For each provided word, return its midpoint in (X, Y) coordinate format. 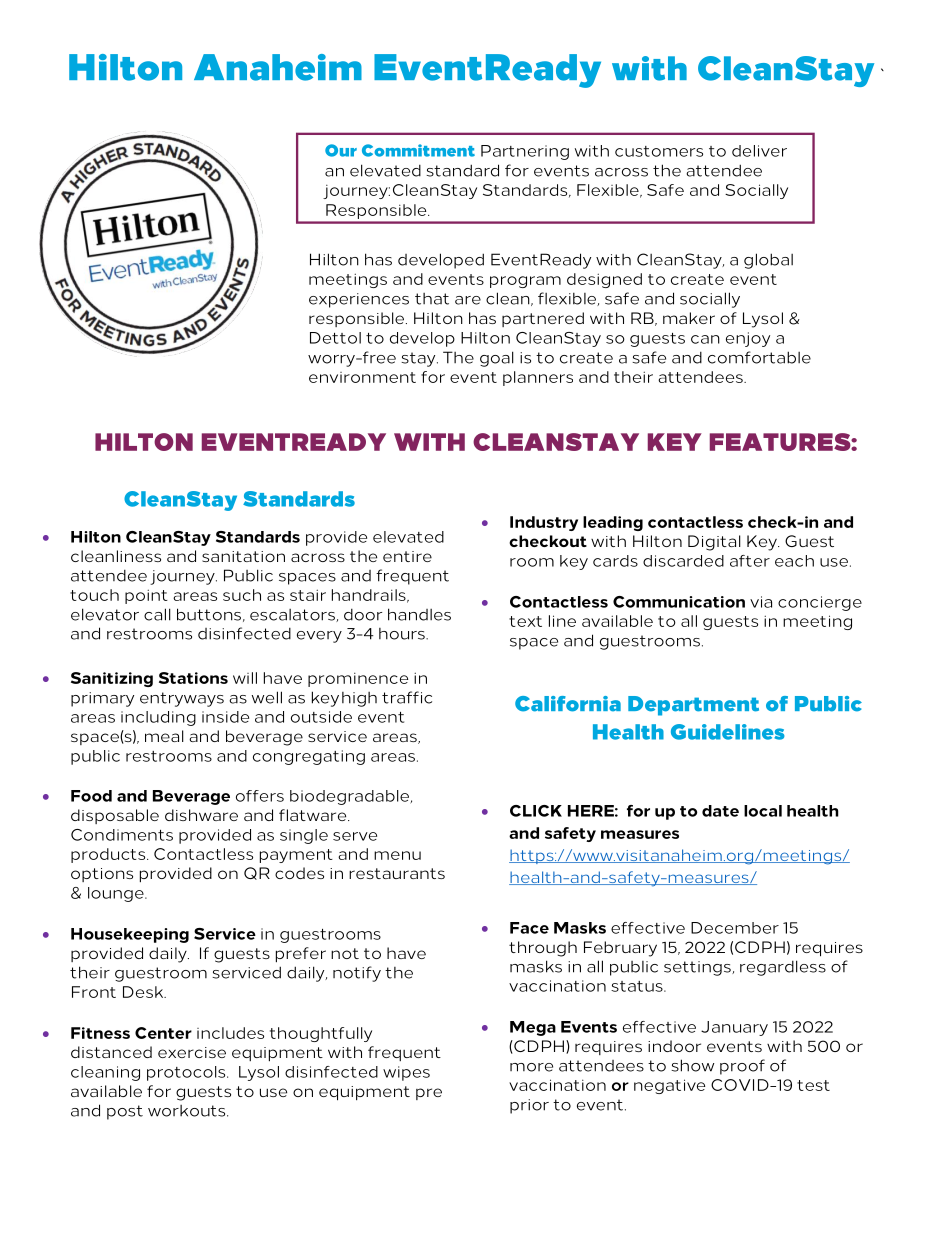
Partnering (525, 152)
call (157, 614)
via (761, 602)
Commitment (418, 150)
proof (742, 1067)
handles (419, 614)
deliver (759, 151)
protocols (187, 1073)
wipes (406, 1073)
